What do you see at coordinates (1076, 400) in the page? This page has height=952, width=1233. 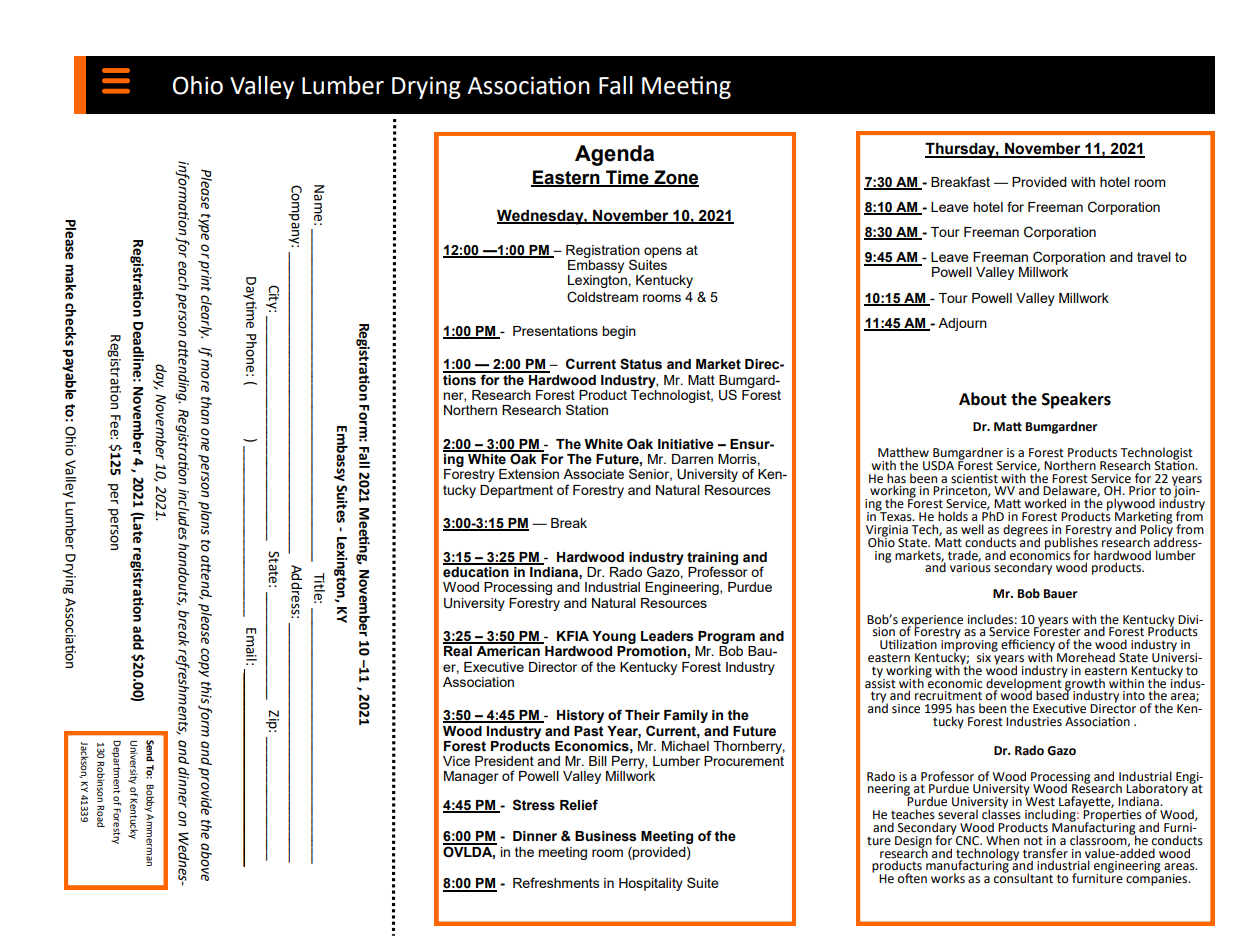 I see `Speakers` at bounding box center [1076, 400].
